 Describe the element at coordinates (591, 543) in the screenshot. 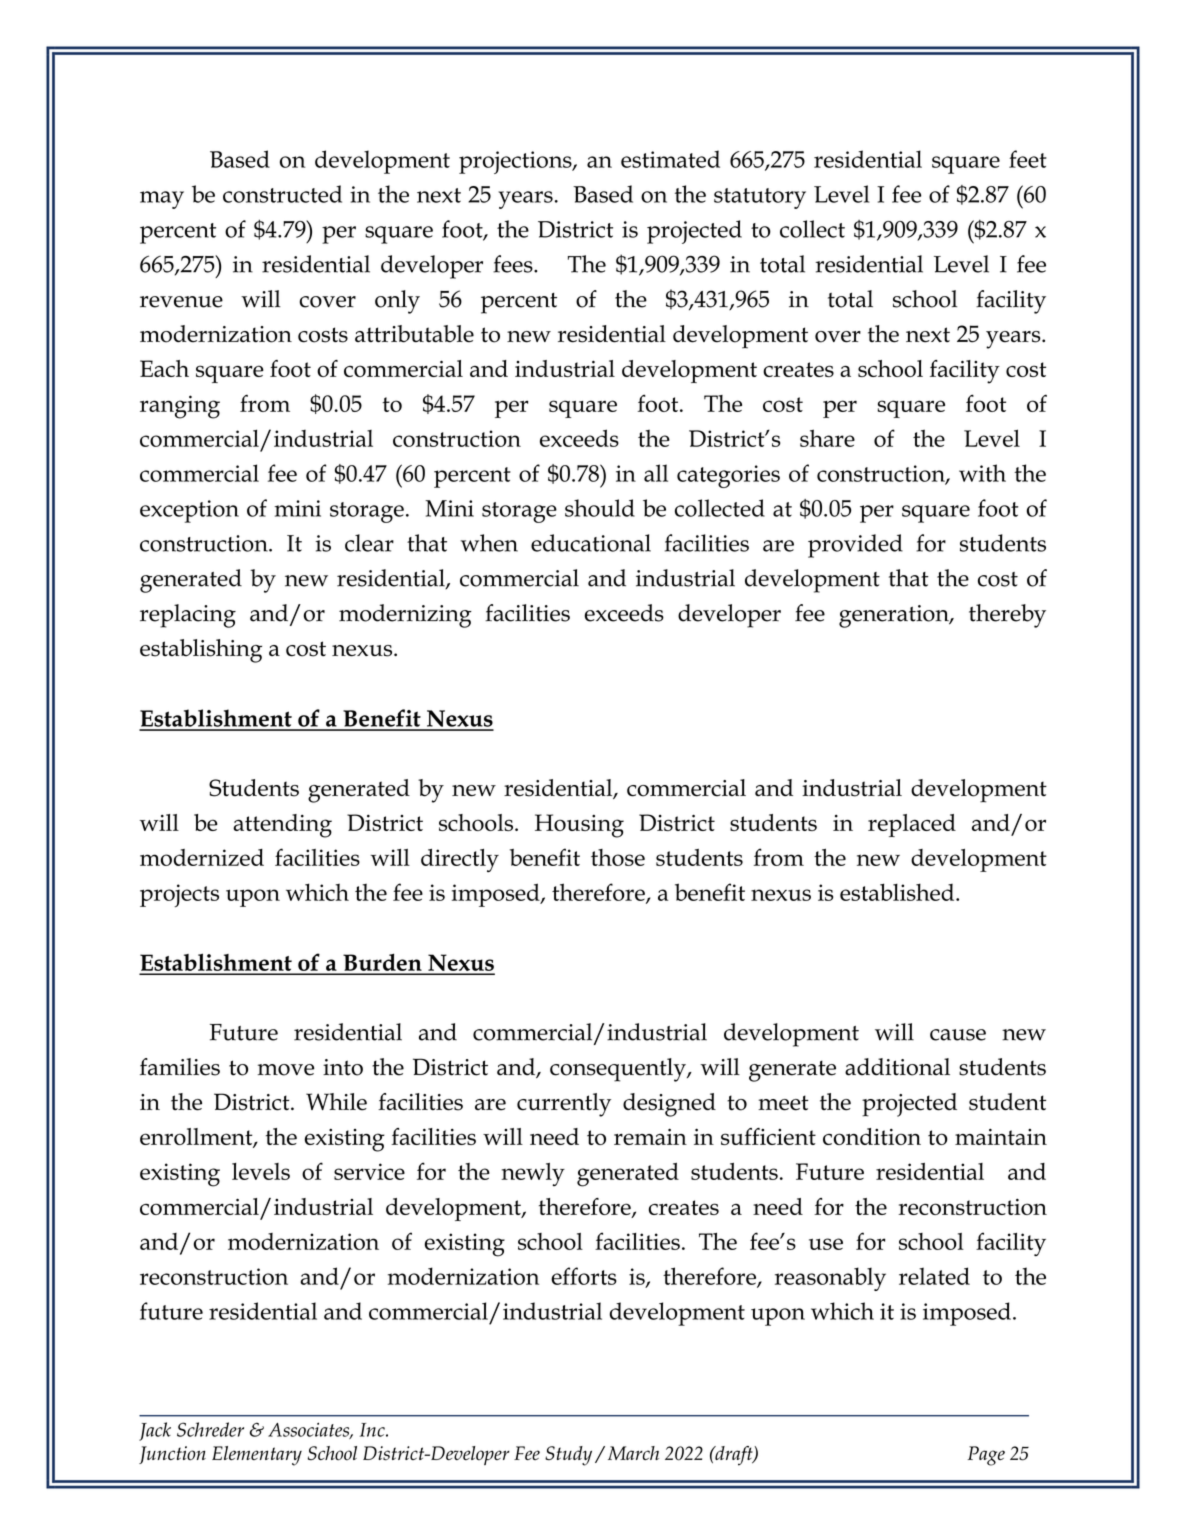

I see `educational` at that location.
